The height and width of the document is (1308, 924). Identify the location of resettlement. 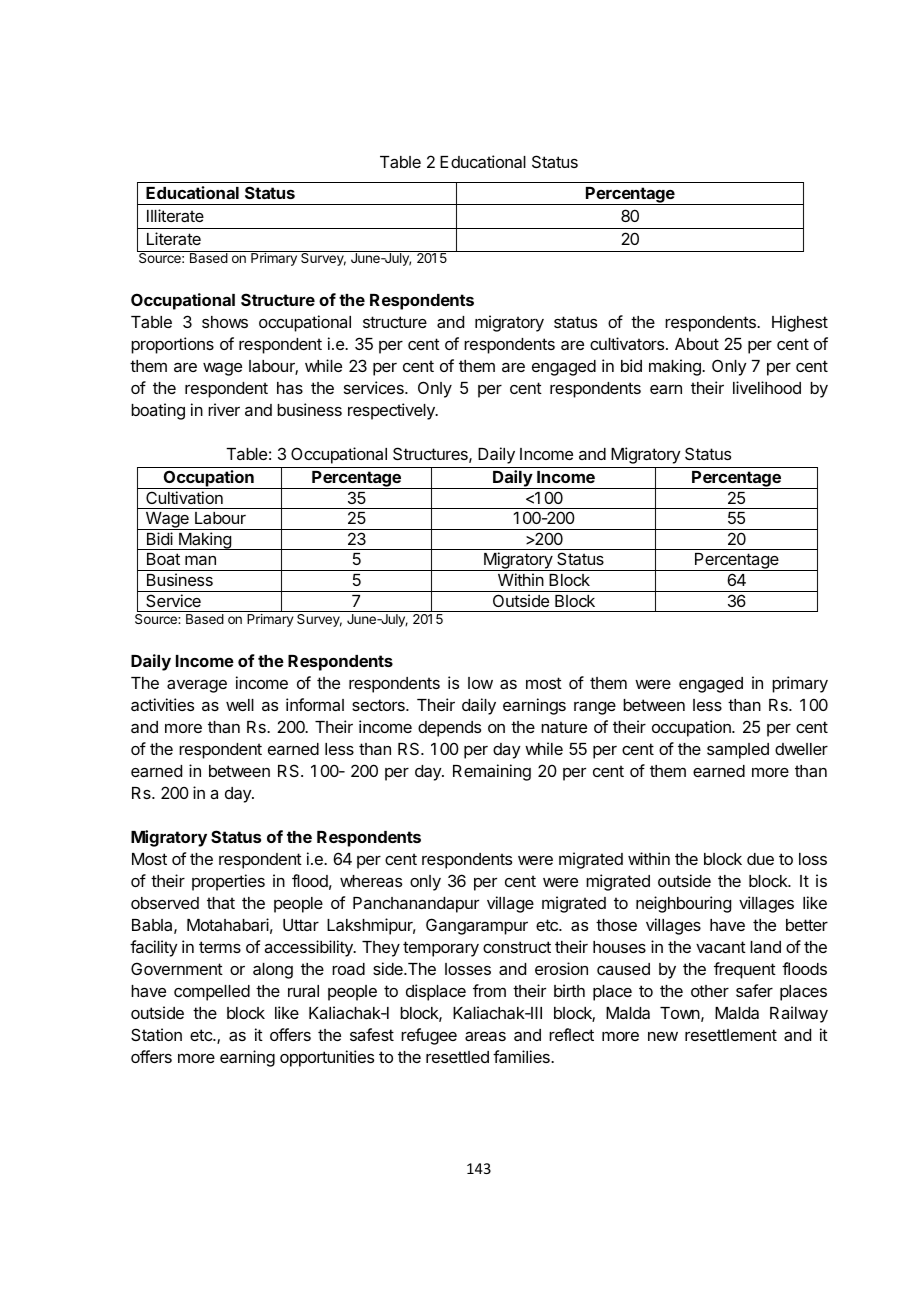
(731, 1035).
